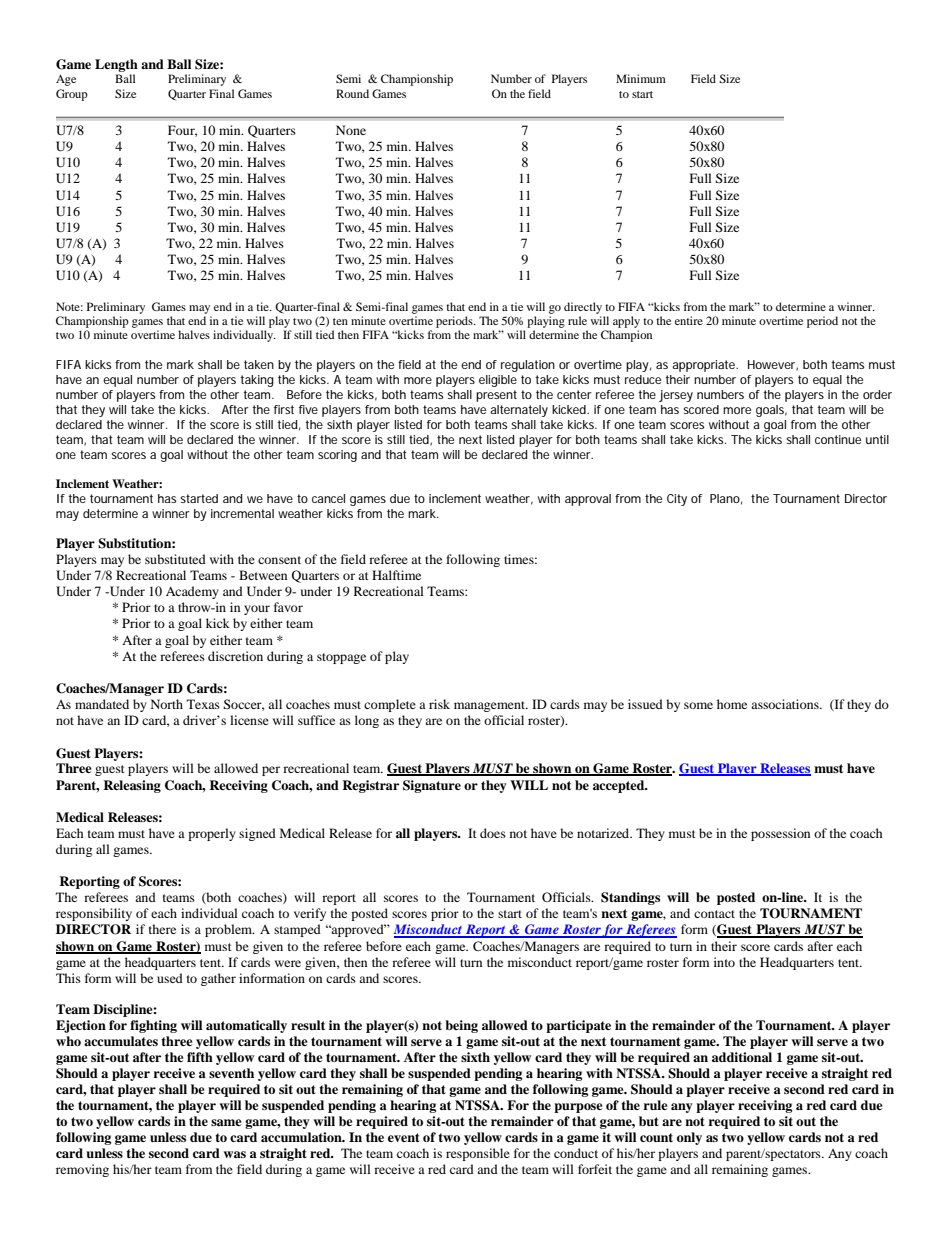 The height and width of the page is (1233, 952). Describe the element at coordinates (226, 1122) in the page. I see `same` at that location.
